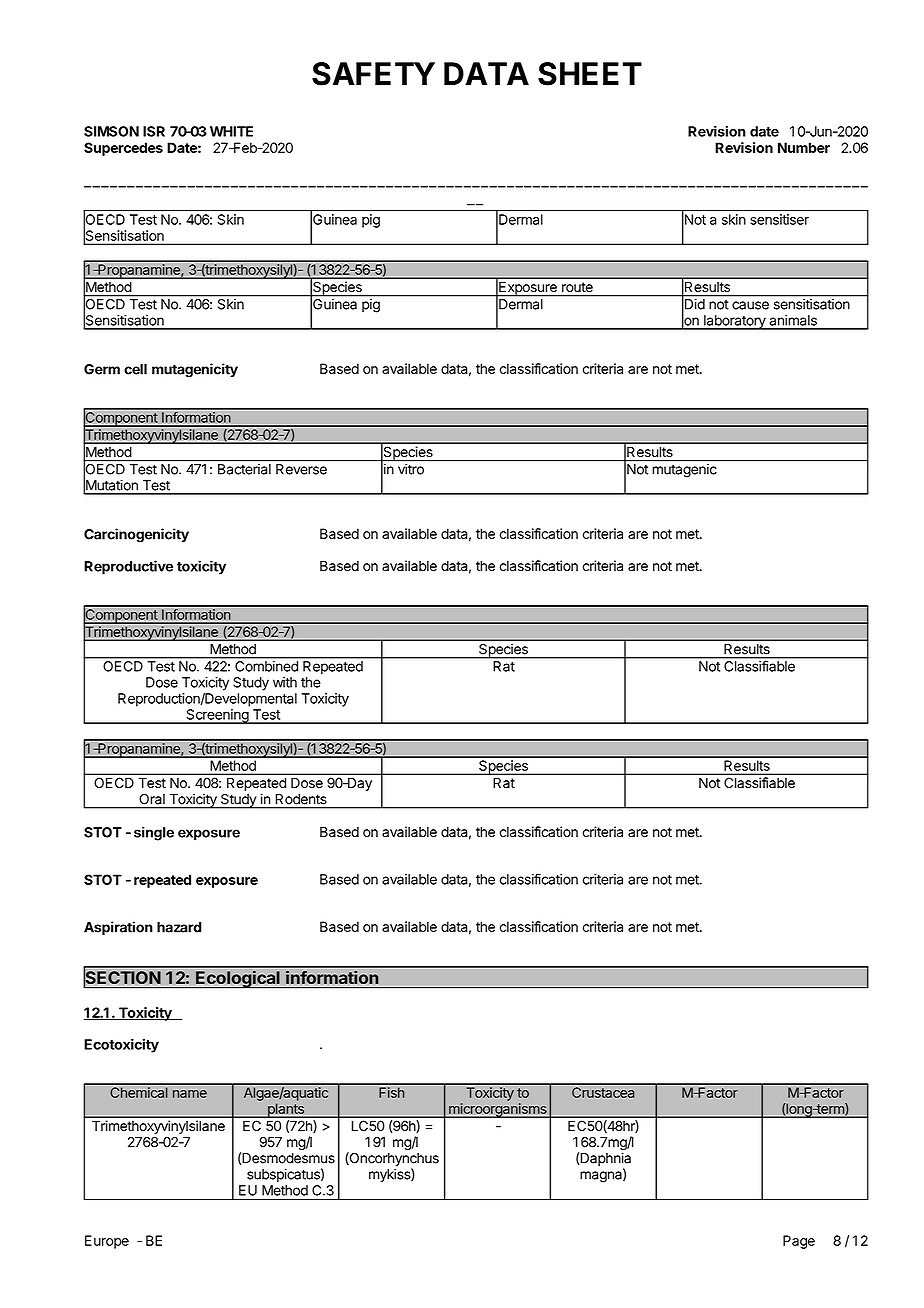  I want to click on Bacterial, so click(244, 469).
